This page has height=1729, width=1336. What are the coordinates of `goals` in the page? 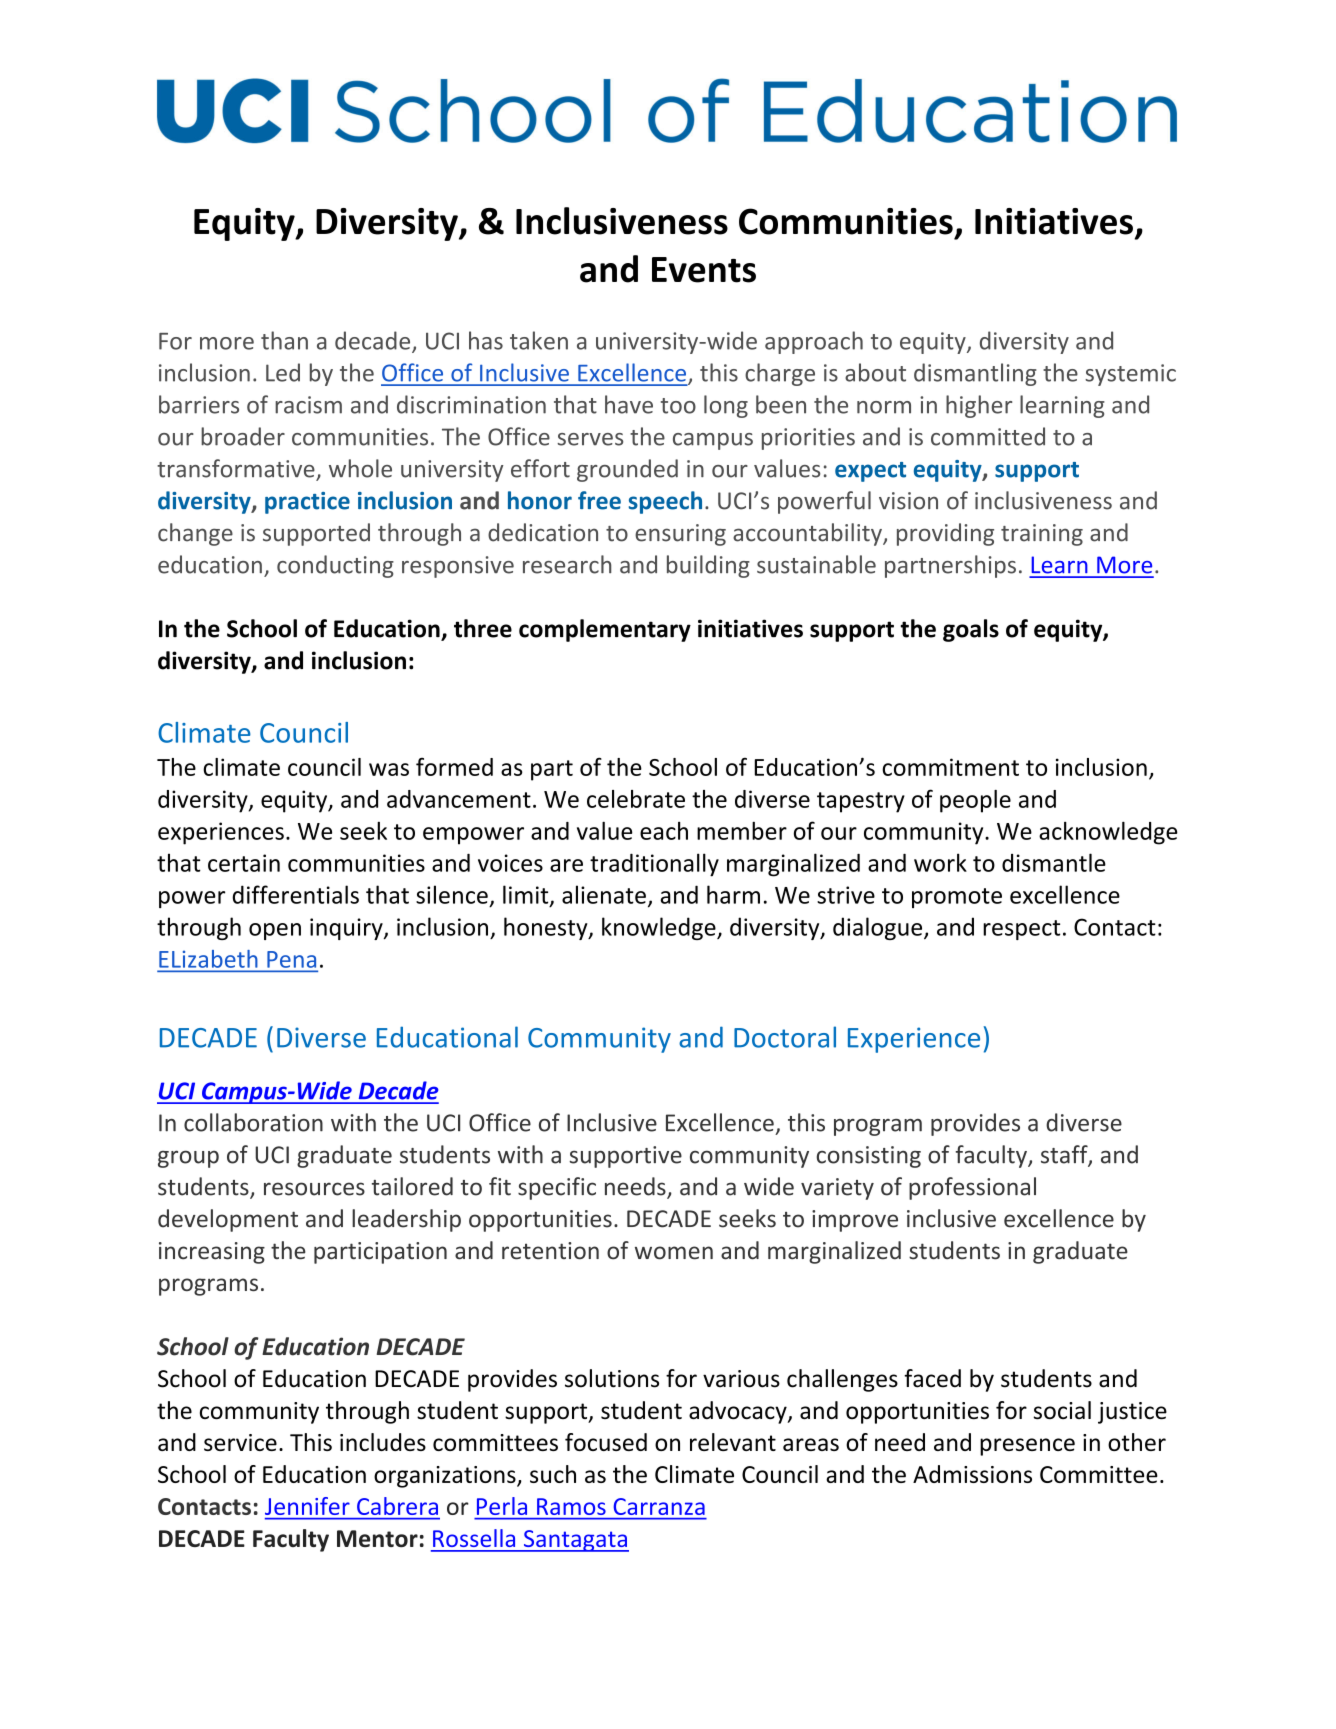 It's located at (971, 630).
